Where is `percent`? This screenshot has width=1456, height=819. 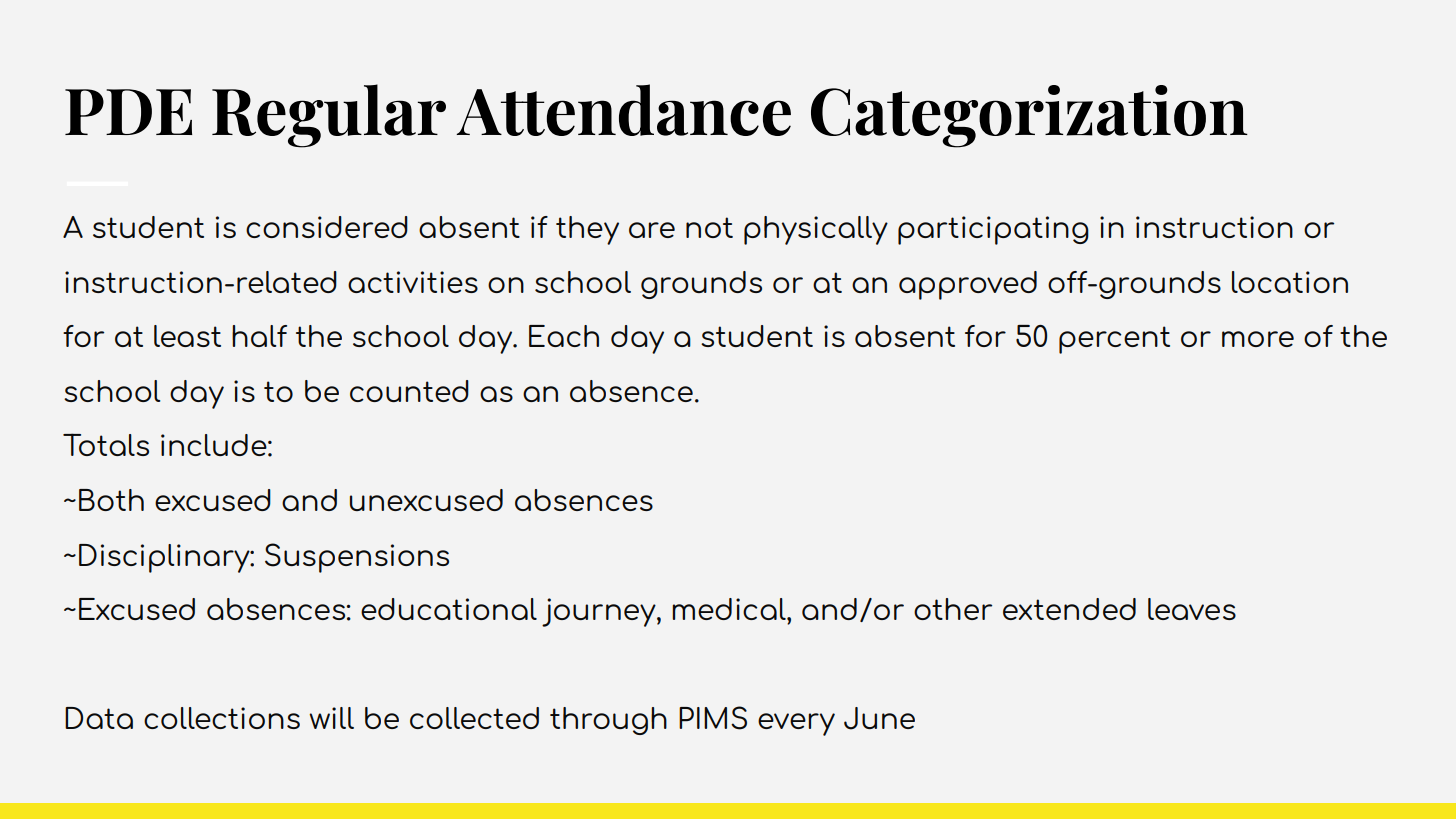 percent is located at coordinates (1114, 340).
